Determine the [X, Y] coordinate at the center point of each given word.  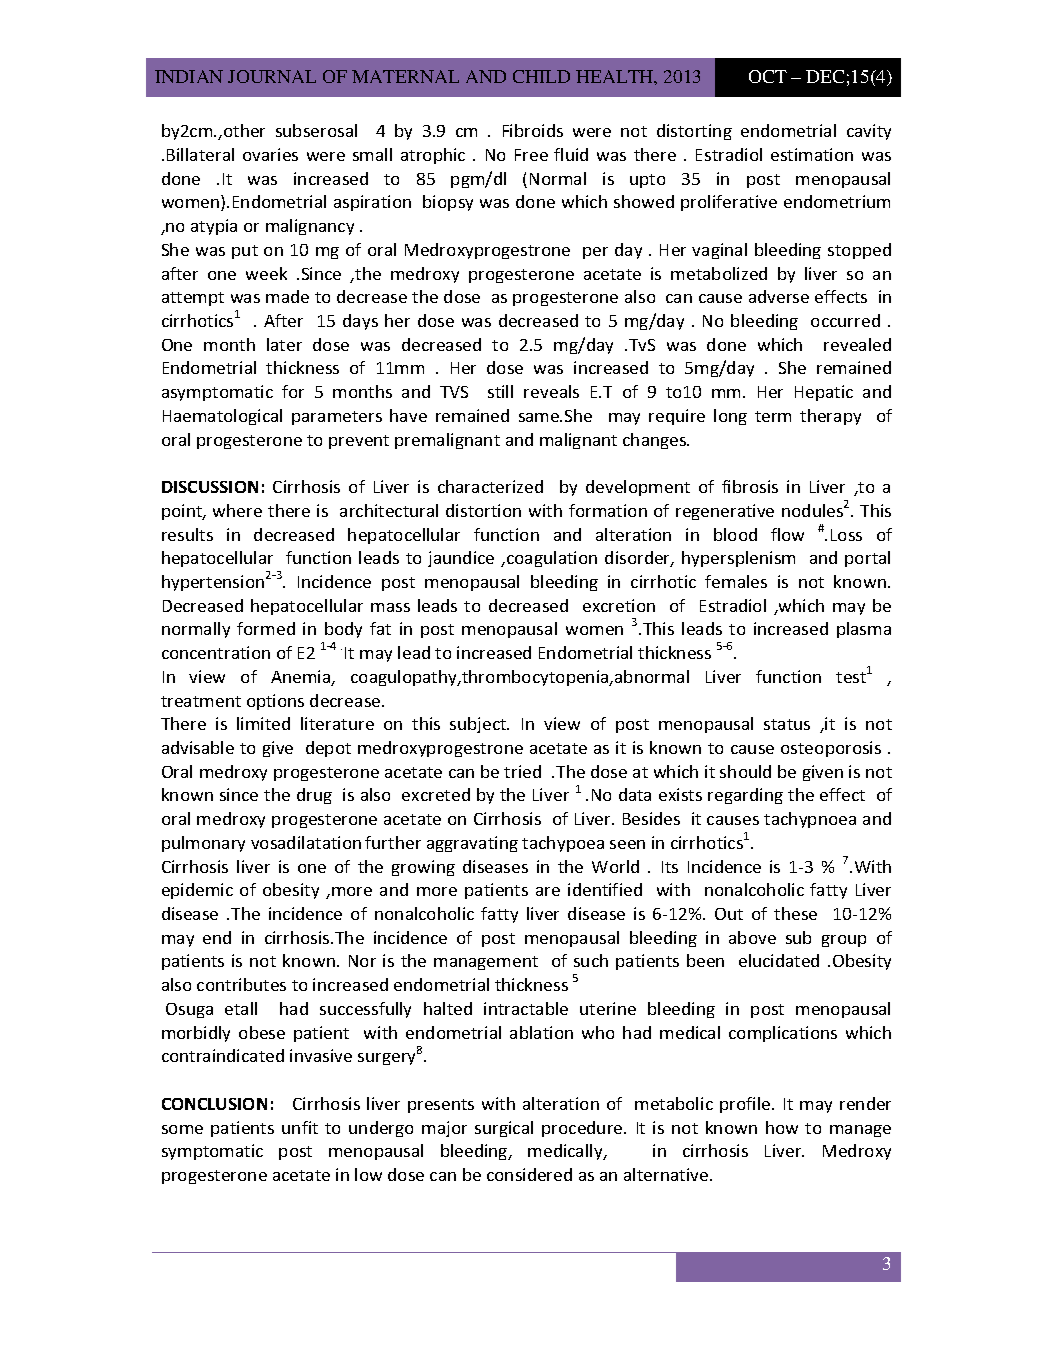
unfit [300, 1127]
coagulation [552, 559]
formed [266, 628]
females [736, 581]
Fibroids [533, 130]
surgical [504, 1129]
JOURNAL [272, 76]
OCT [768, 76]
